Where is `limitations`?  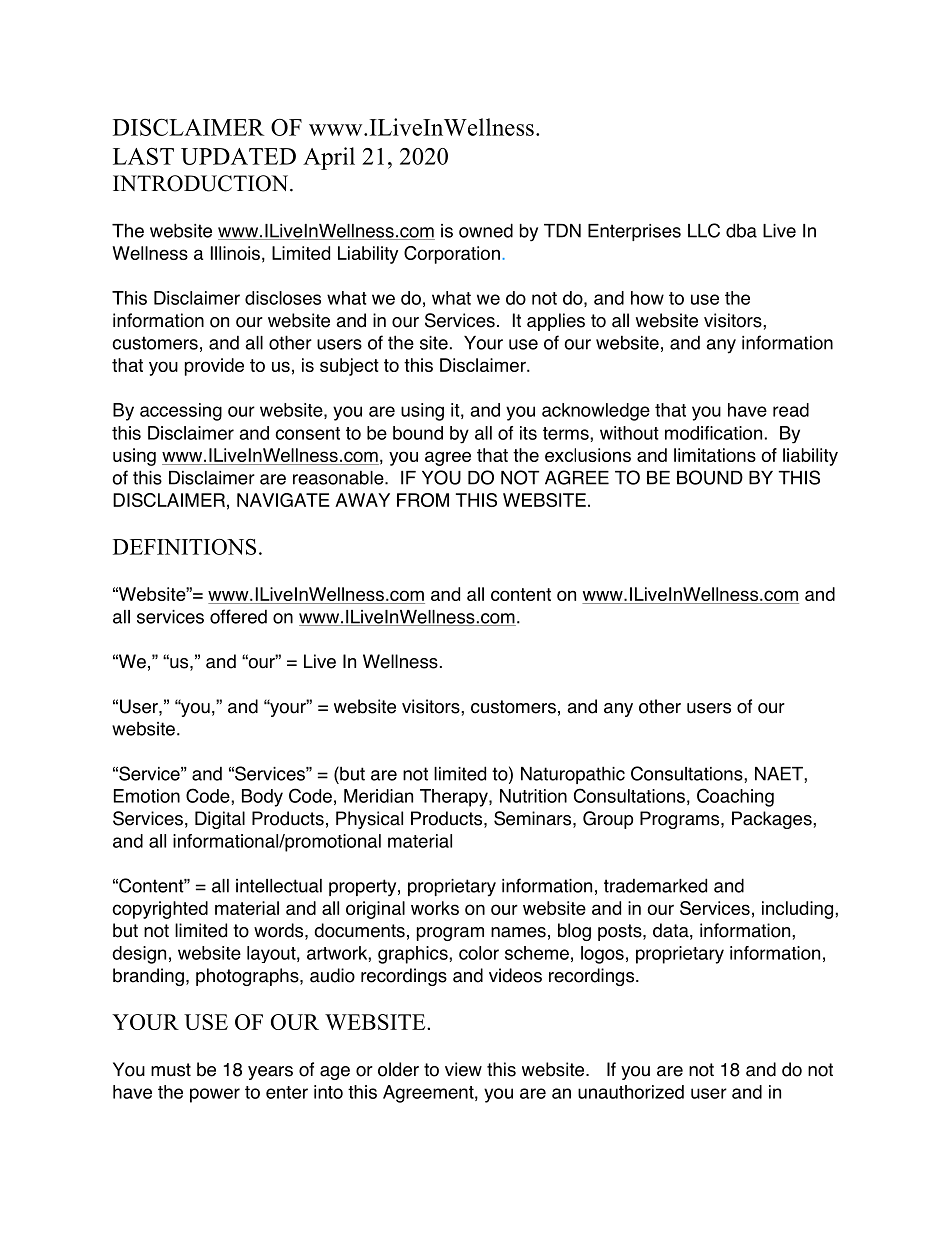 limitations is located at coordinates (715, 455).
